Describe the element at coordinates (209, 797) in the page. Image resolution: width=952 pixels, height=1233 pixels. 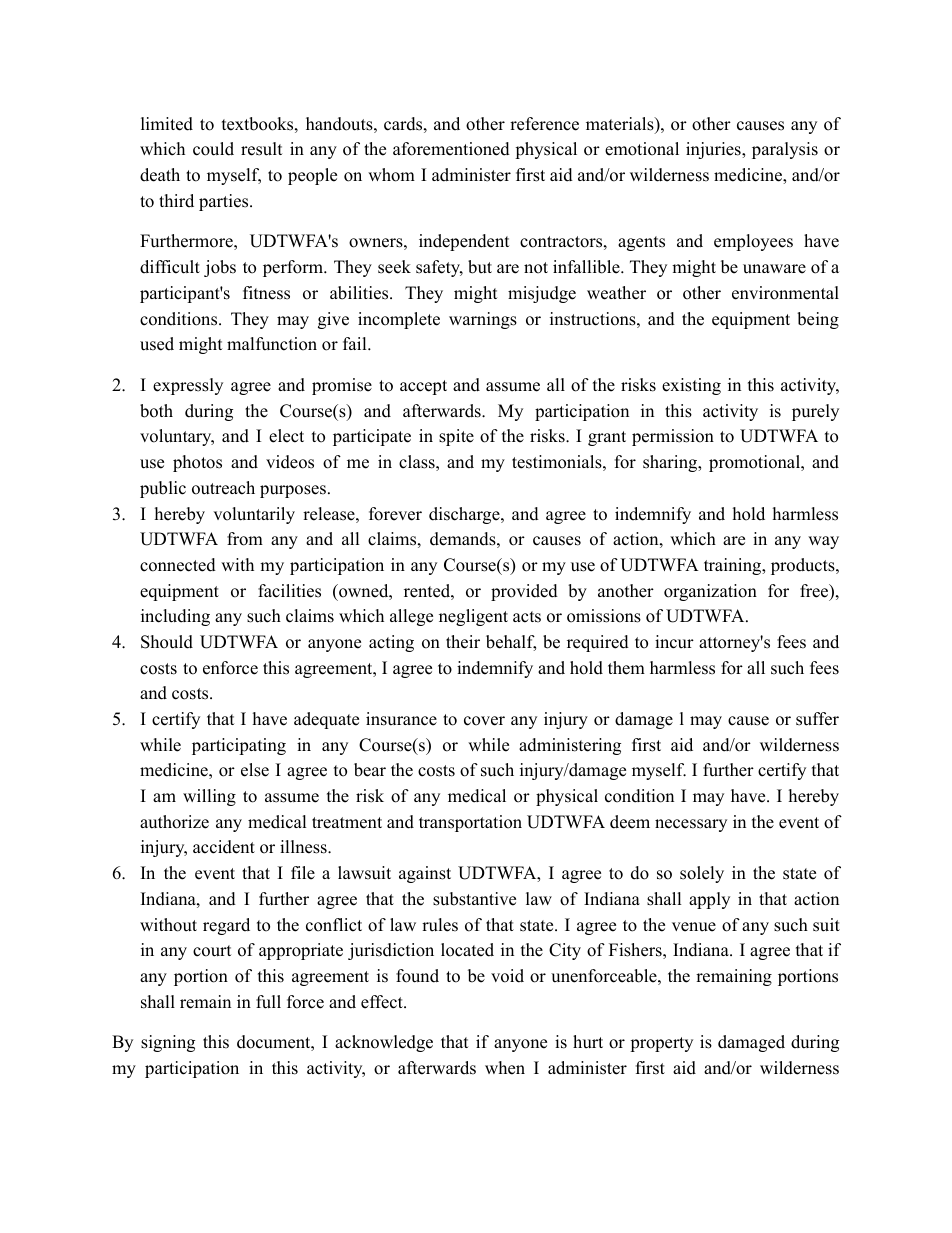
I see `willing` at that location.
